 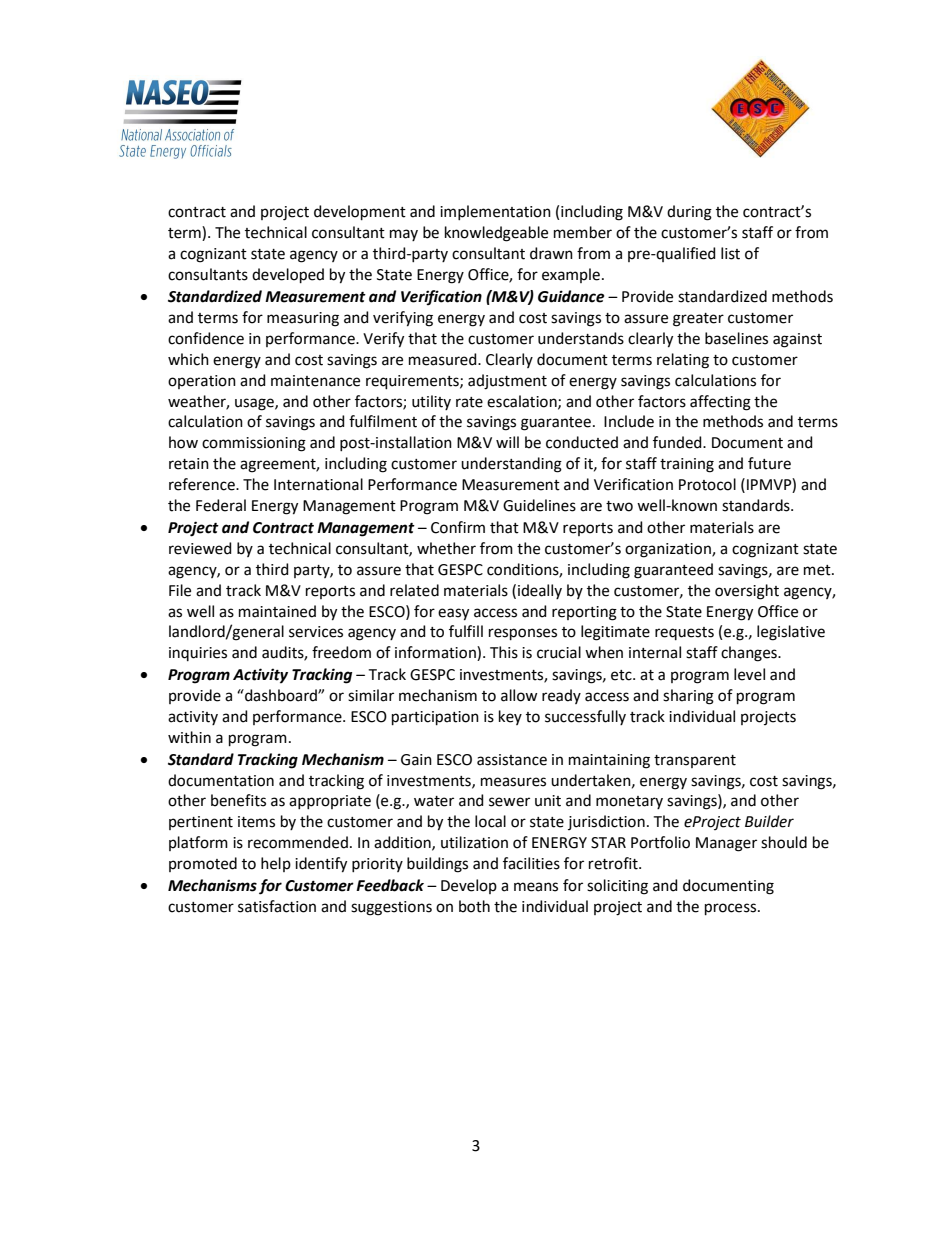 What do you see at coordinates (730, 253) in the screenshot?
I see `list` at bounding box center [730, 253].
